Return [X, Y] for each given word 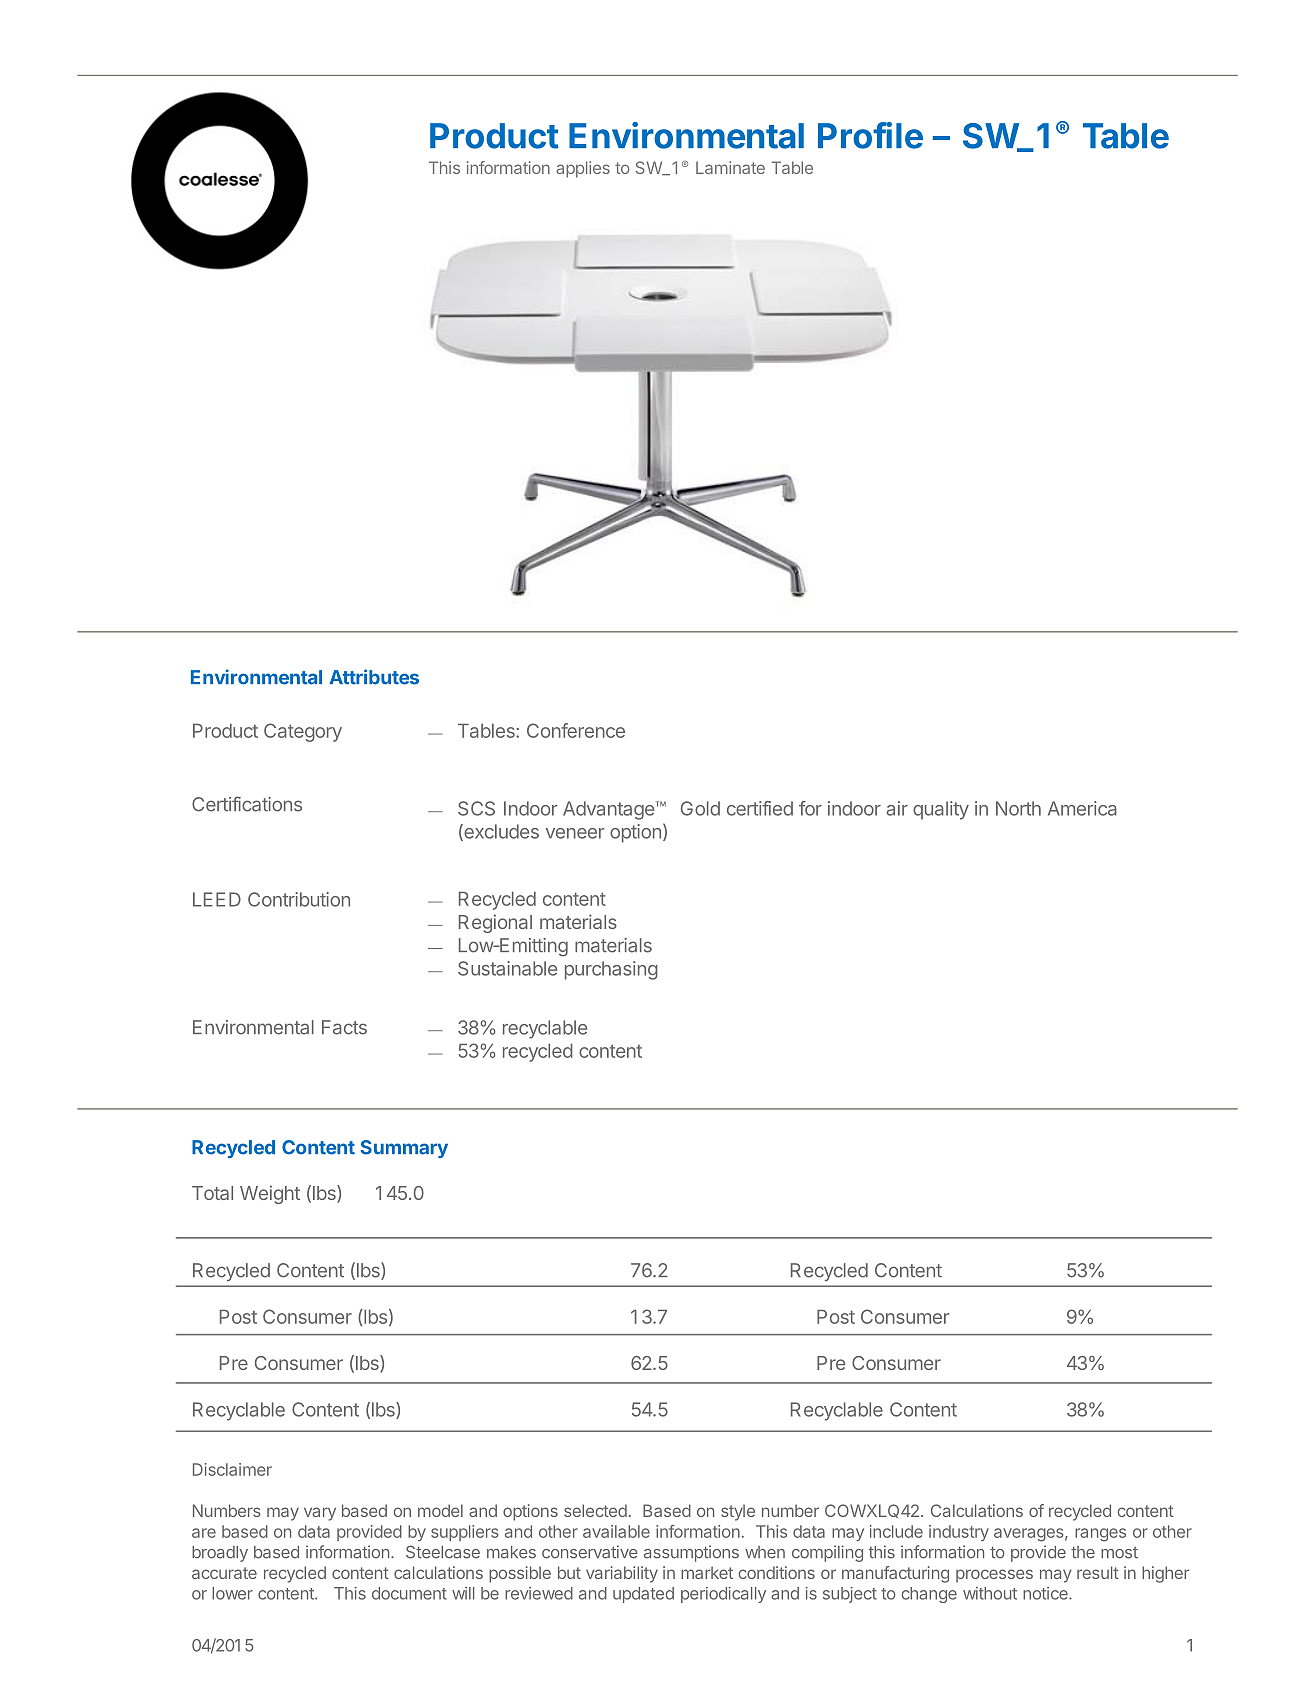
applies [583, 169]
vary [320, 1514]
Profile [870, 135]
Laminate [730, 167]
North [1018, 808]
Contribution [299, 899]
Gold [700, 808]
